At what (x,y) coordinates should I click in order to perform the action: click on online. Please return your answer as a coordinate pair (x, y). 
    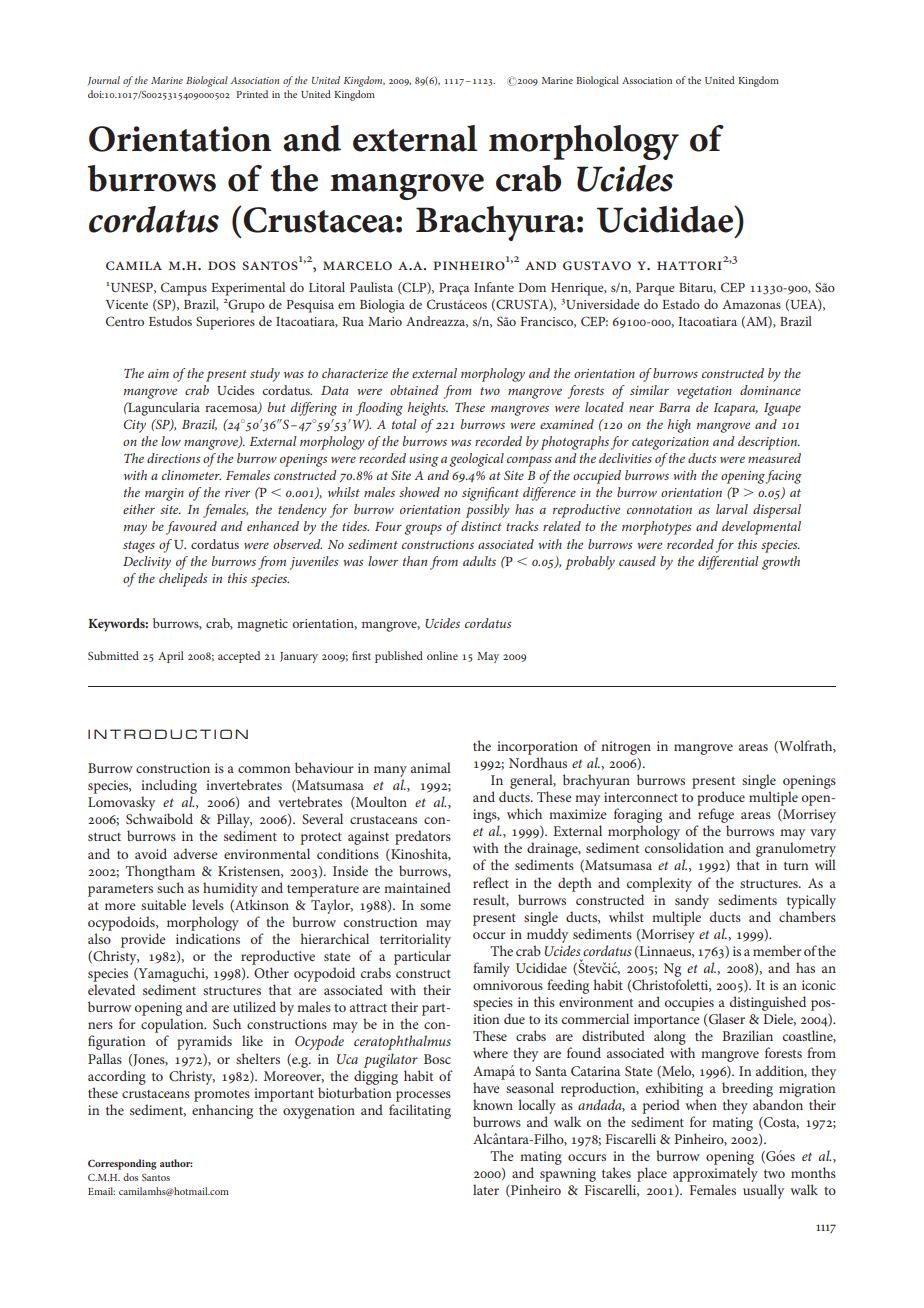
    Looking at the image, I should click on (442, 655).
